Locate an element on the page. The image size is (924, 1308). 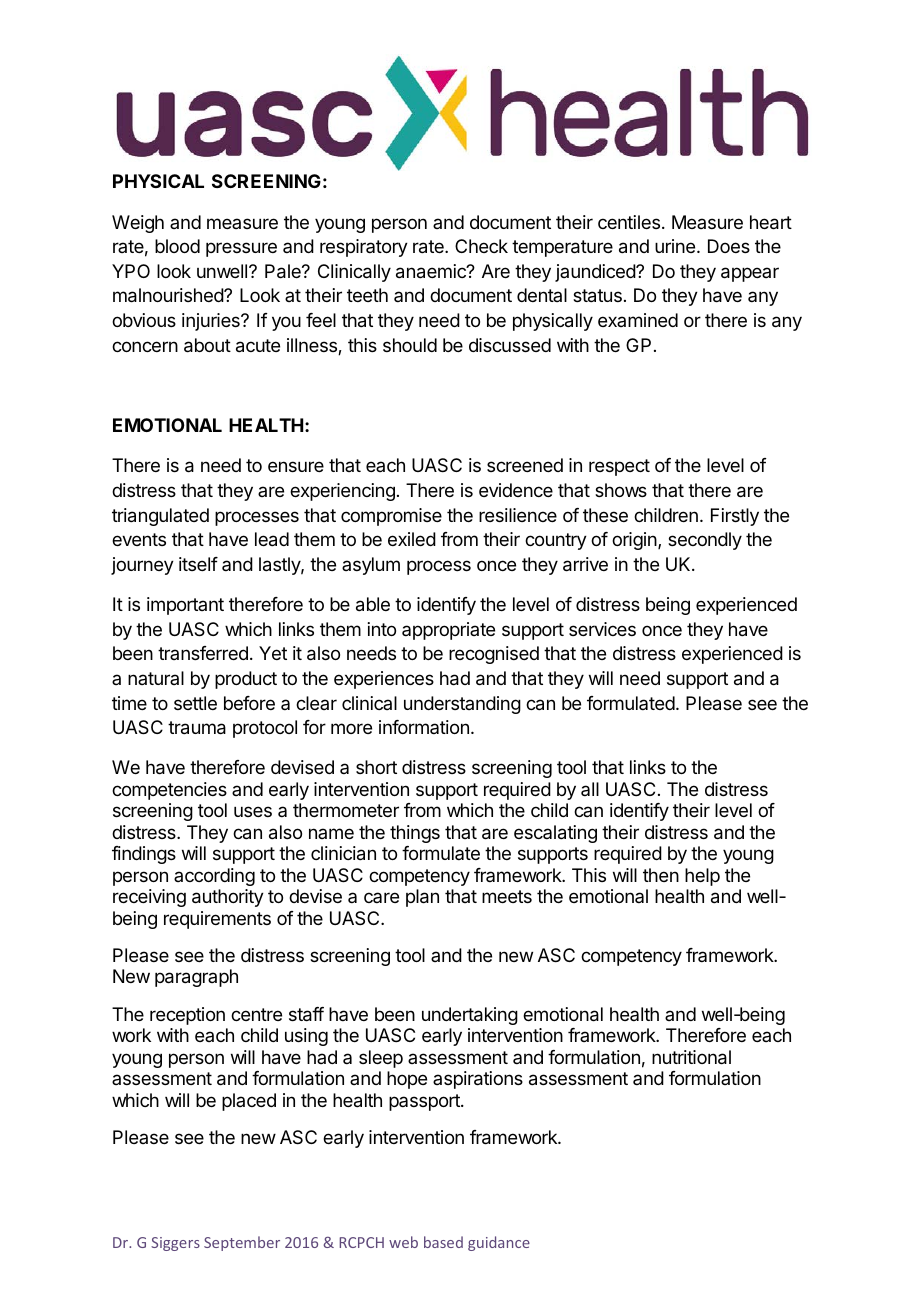
services is located at coordinates (602, 629).
